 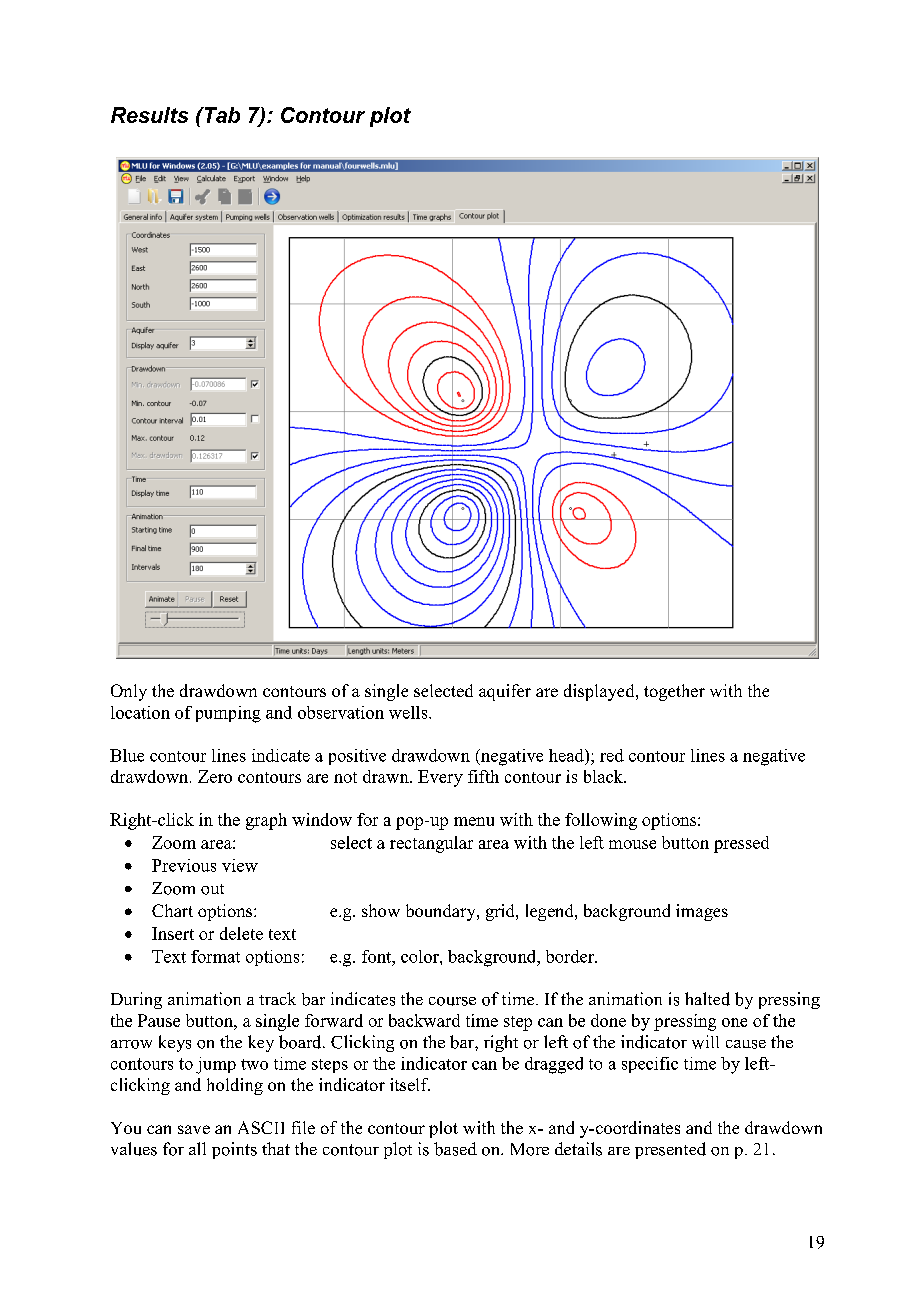 What do you see at coordinates (440, 778) in the image?
I see `Every` at bounding box center [440, 778].
